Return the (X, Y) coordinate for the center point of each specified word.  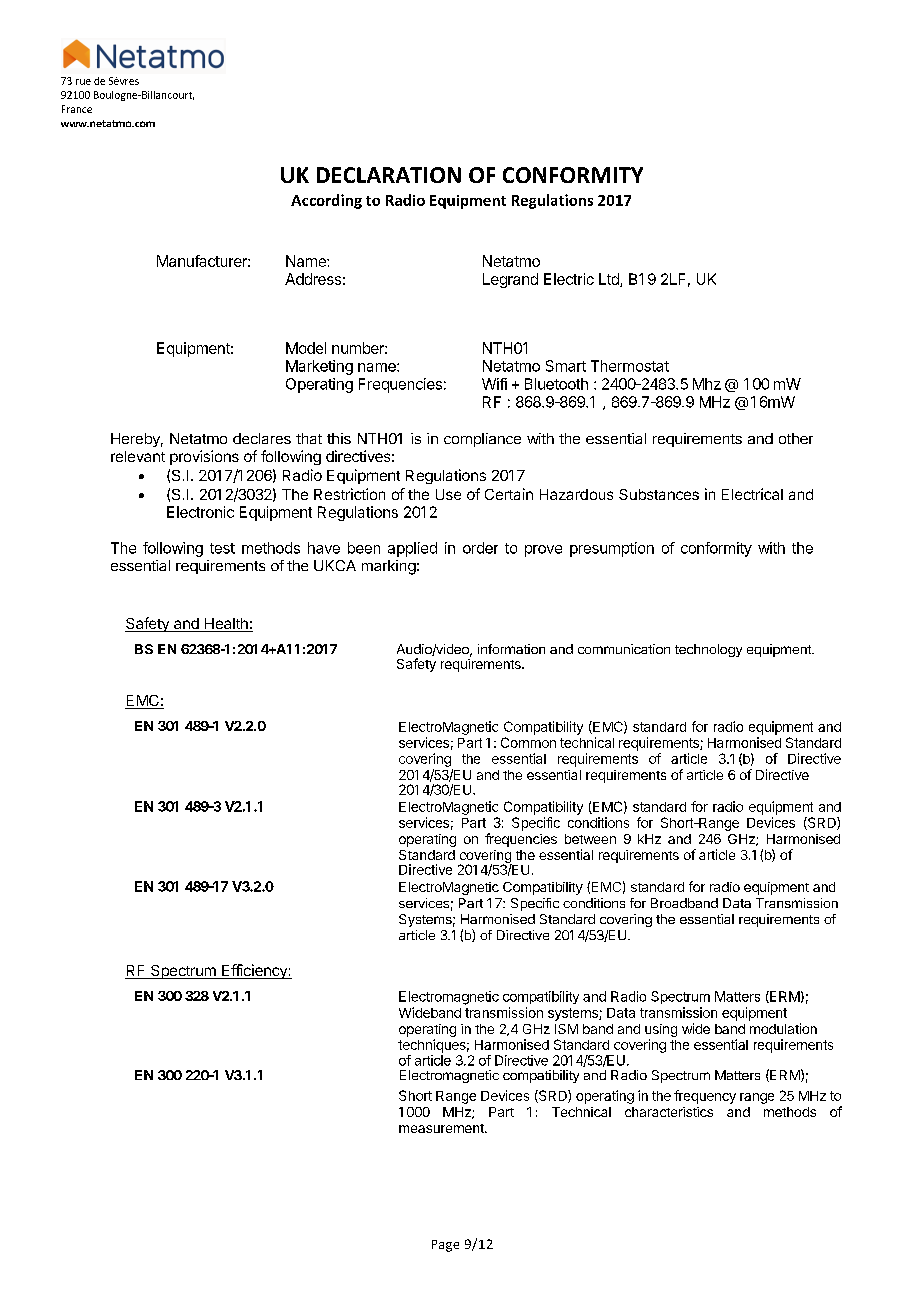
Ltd (610, 280)
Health (226, 625)
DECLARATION (389, 175)
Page (445, 1246)
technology (708, 650)
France (77, 109)
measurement (442, 1128)
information (511, 649)
